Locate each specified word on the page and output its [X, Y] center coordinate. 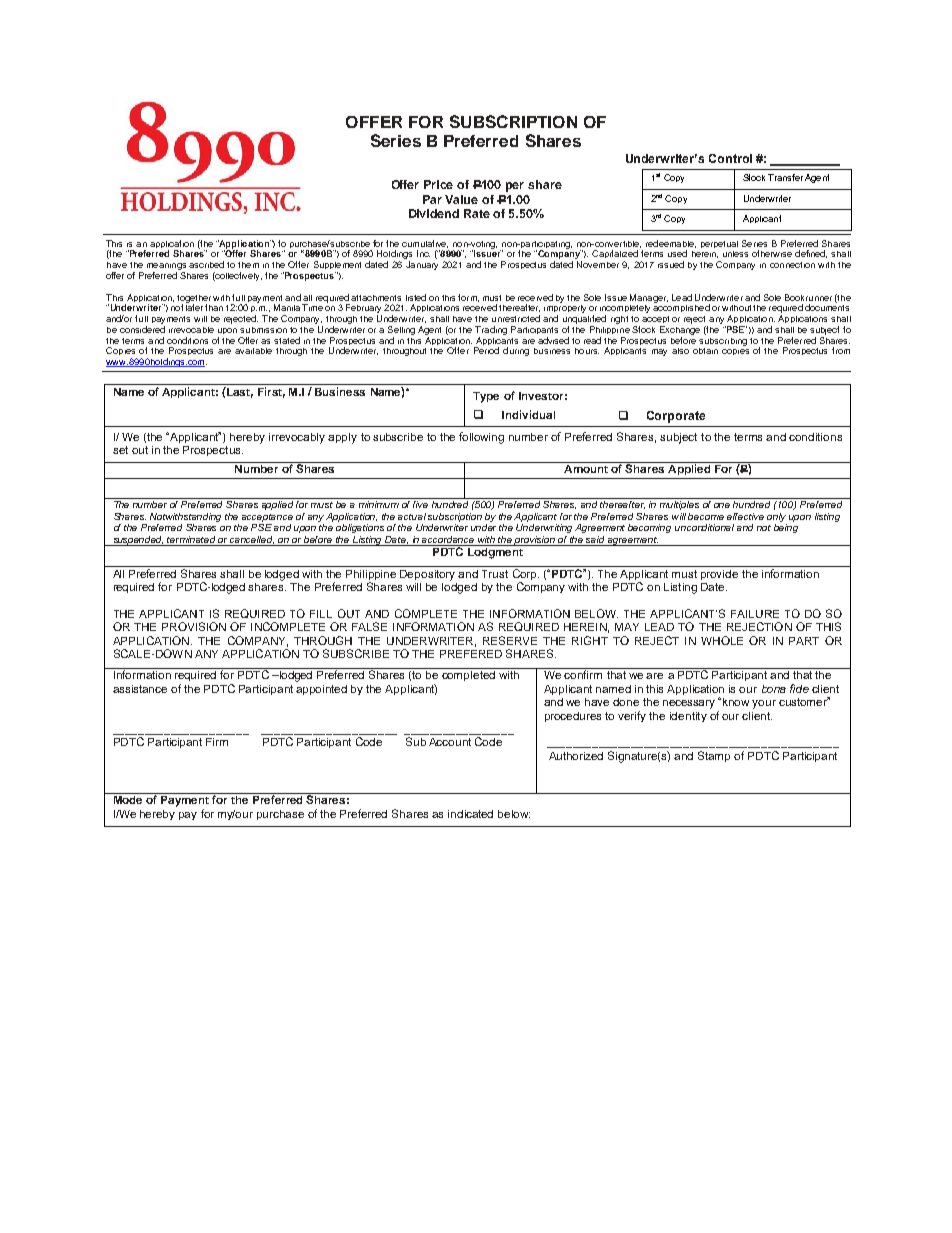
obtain [705, 351]
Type [486, 397]
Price [438, 184]
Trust [495, 574]
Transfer [785, 177]
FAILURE [755, 614]
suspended [138, 541]
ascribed [206, 264]
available [253, 351]
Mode [128, 798]
